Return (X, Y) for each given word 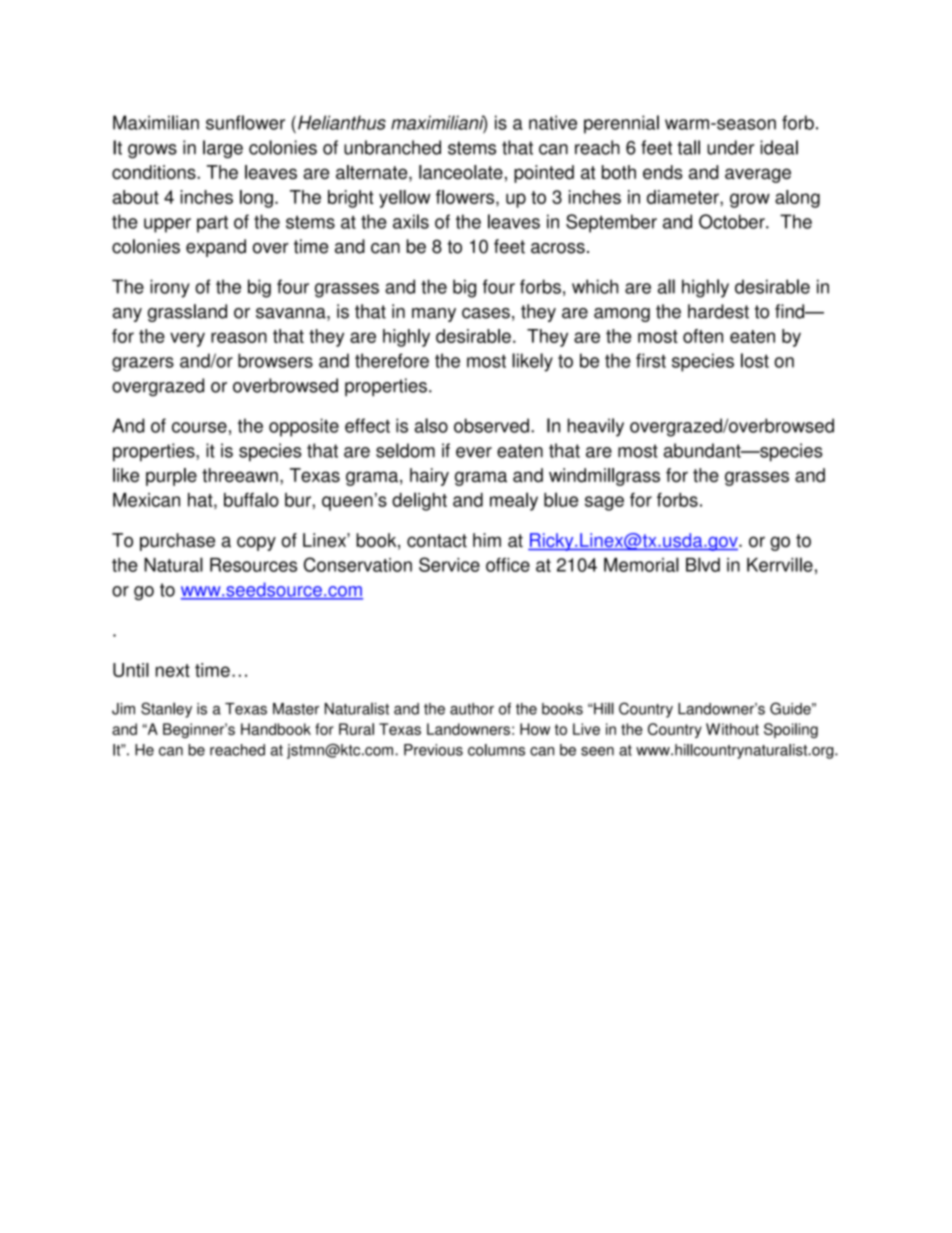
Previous (433, 750)
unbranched (392, 147)
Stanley (166, 710)
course (199, 427)
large (223, 149)
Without (732, 729)
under (730, 147)
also (431, 425)
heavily (596, 427)
